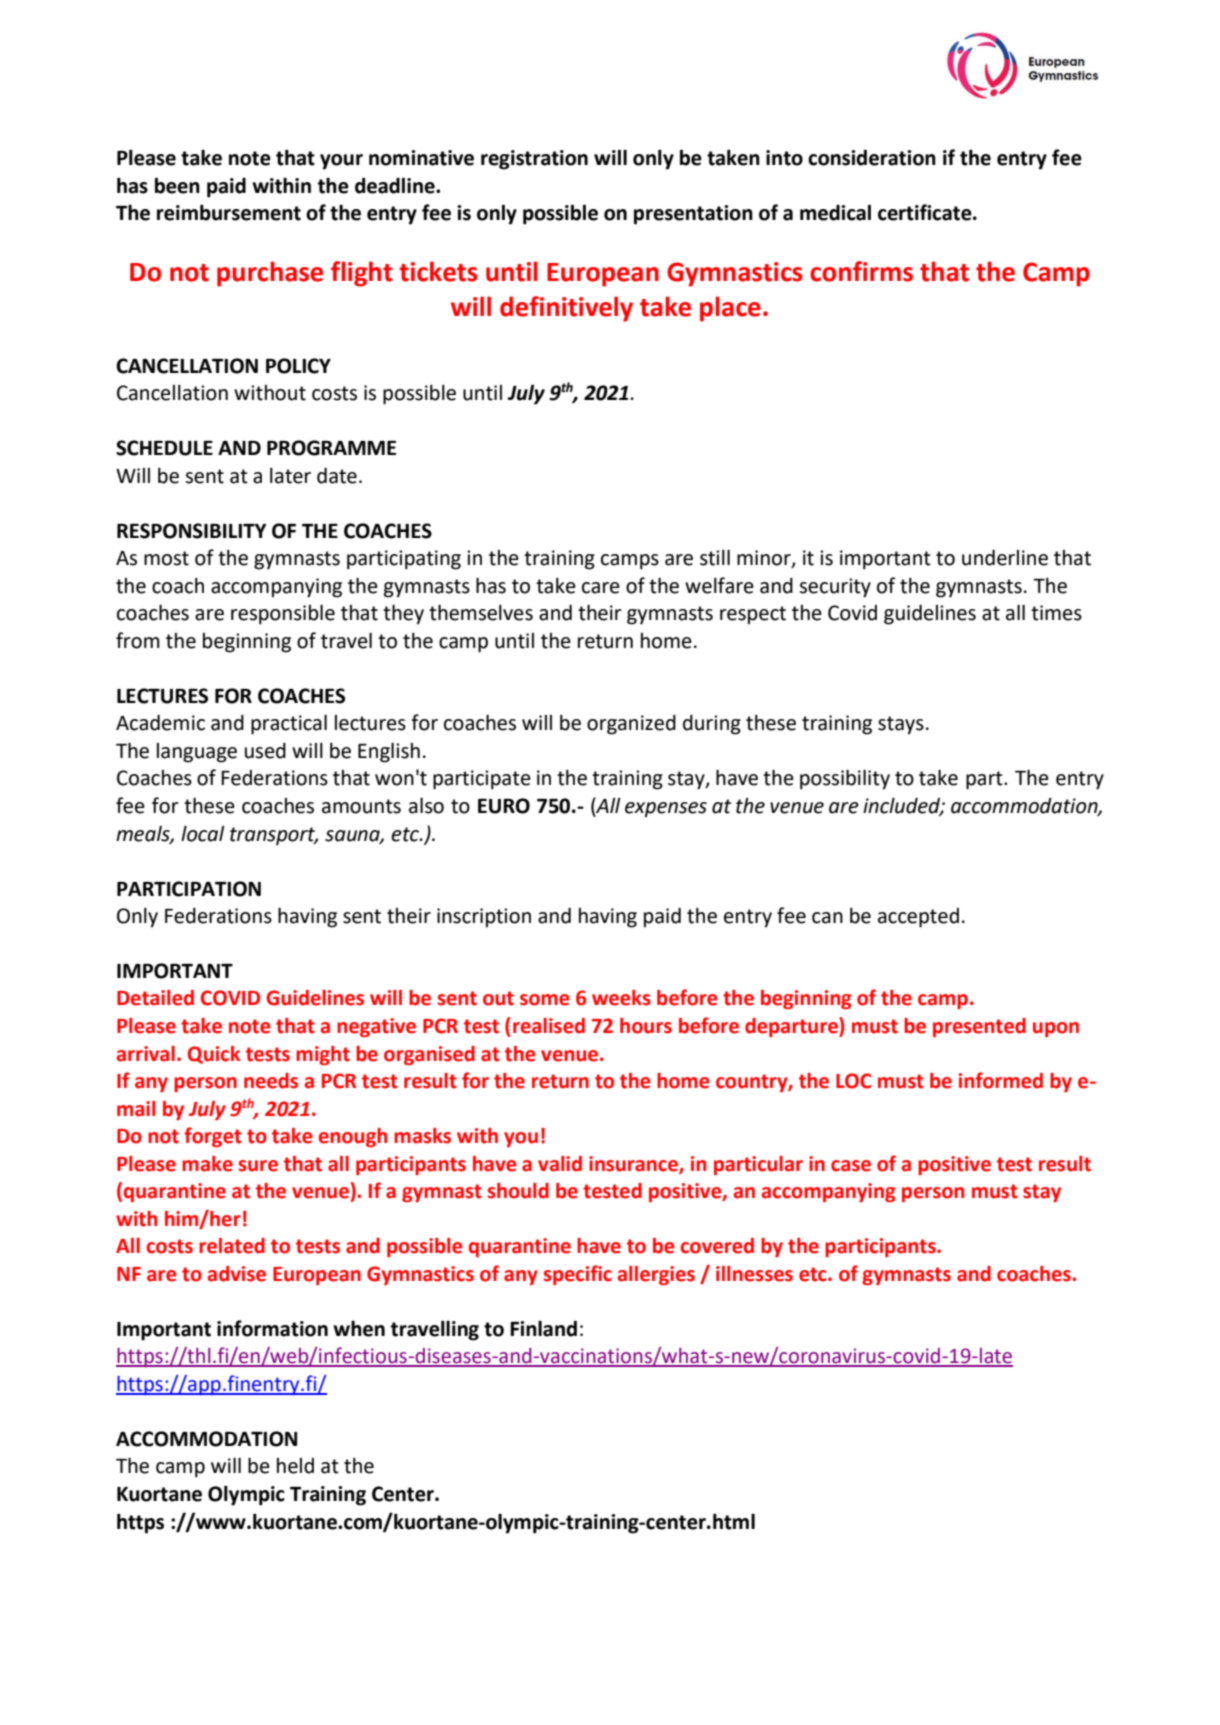 This screenshot has width=1220, height=1725. Describe the element at coordinates (666, 810) in the screenshot. I see `expenses` at that location.
